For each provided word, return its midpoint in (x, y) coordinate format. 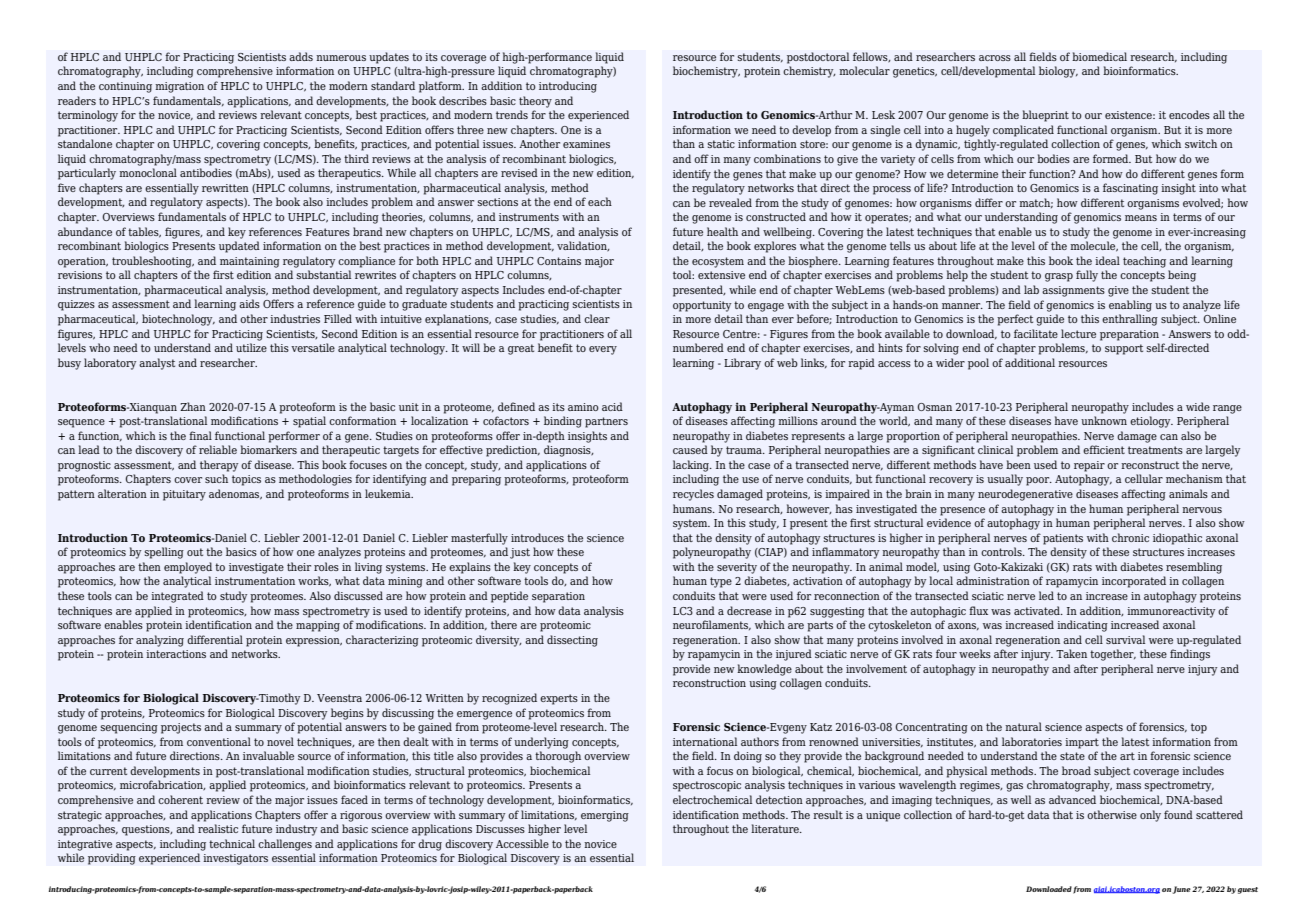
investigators (235, 859)
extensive (721, 275)
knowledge (764, 670)
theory (535, 102)
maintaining (250, 262)
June (1182, 890)
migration (179, 87)
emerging (605, 816)
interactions (176, 654)
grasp (1059, 277)
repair (1089, 466)
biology (1058, 72)
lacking (692, 466)
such (216, 478)
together (1113, 655)
